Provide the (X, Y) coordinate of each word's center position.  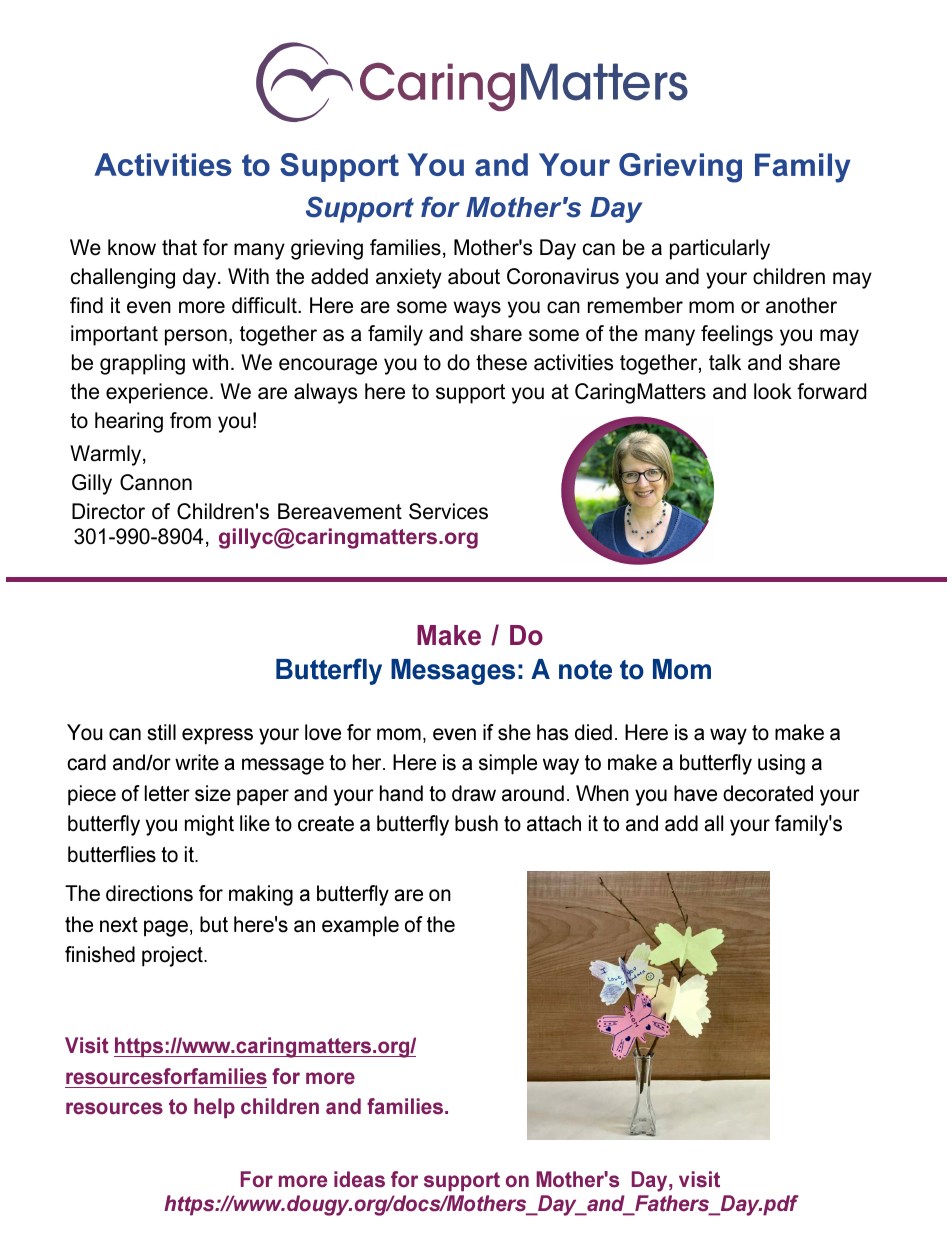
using (781, 764)
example (360, 926)
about (474, 276)
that (179, 247)
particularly (720, 249)
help (214, 1108)
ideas (359, 1179)
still (162, 732)
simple (508, 764)
